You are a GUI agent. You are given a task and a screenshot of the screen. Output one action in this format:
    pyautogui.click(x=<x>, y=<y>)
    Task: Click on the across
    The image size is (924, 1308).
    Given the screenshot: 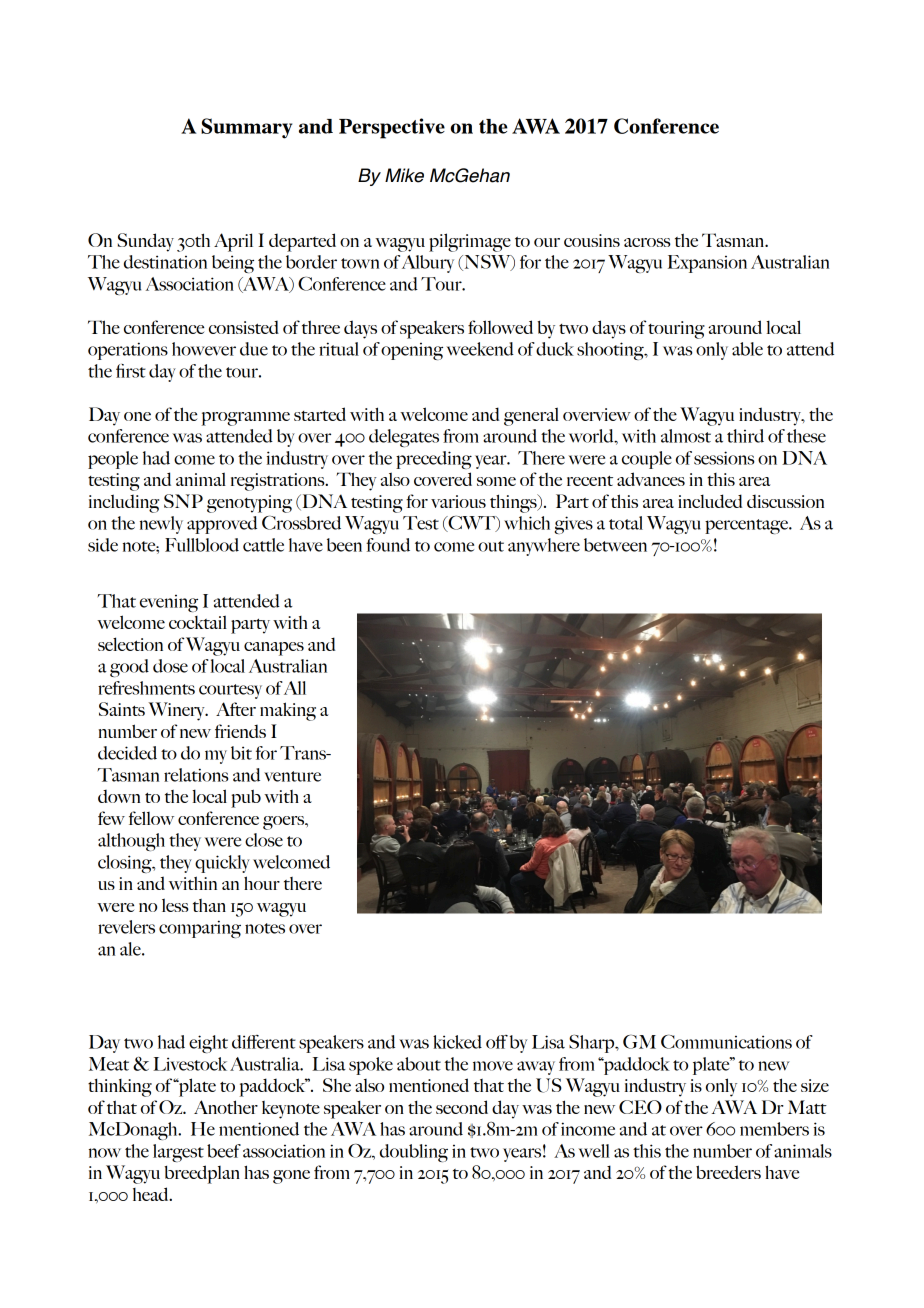 What is the action you would take?
    pyautogui.click(x=647, y=242)
